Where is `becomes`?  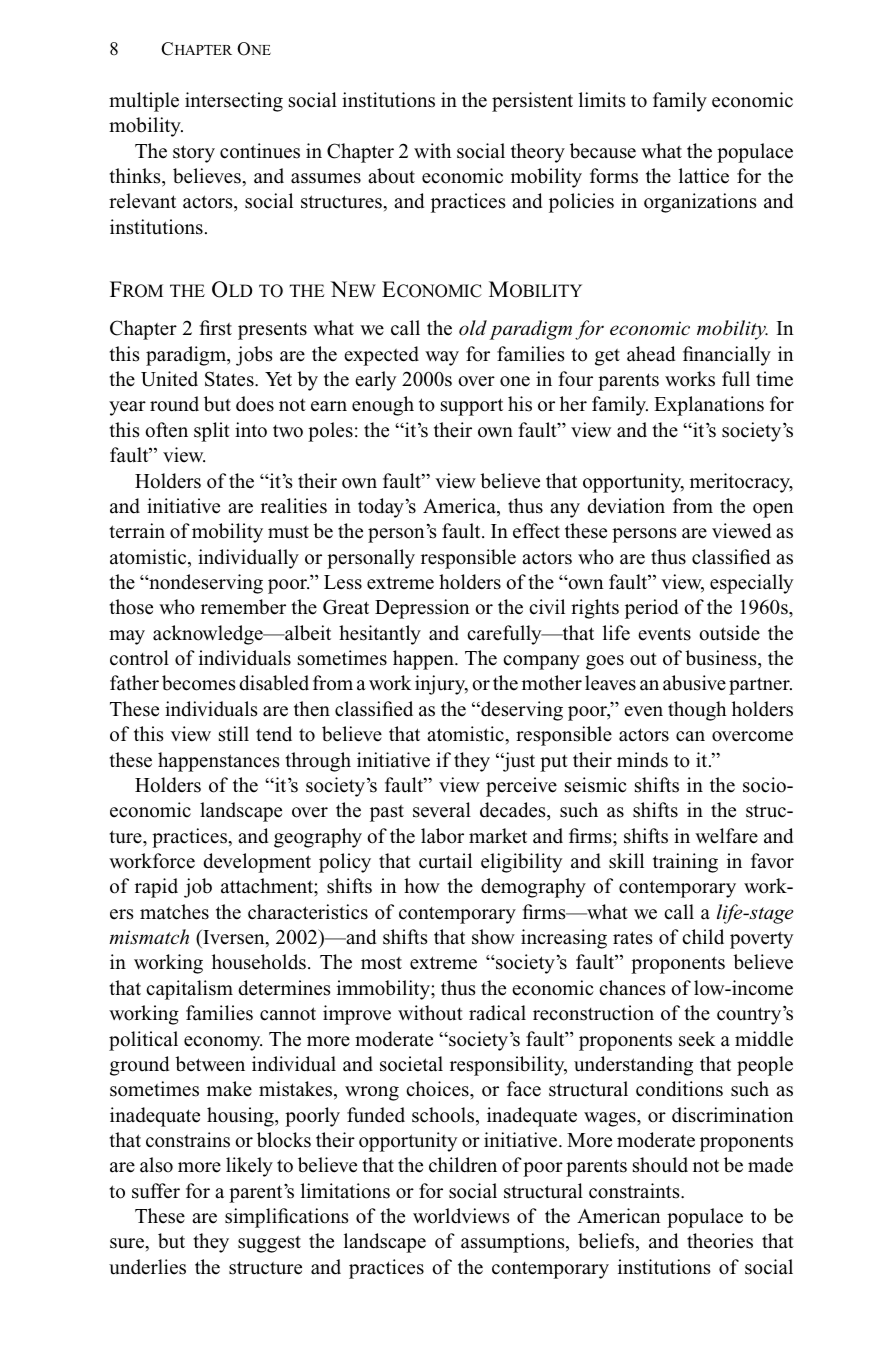 becomes is located at coordinates (199, 683).
